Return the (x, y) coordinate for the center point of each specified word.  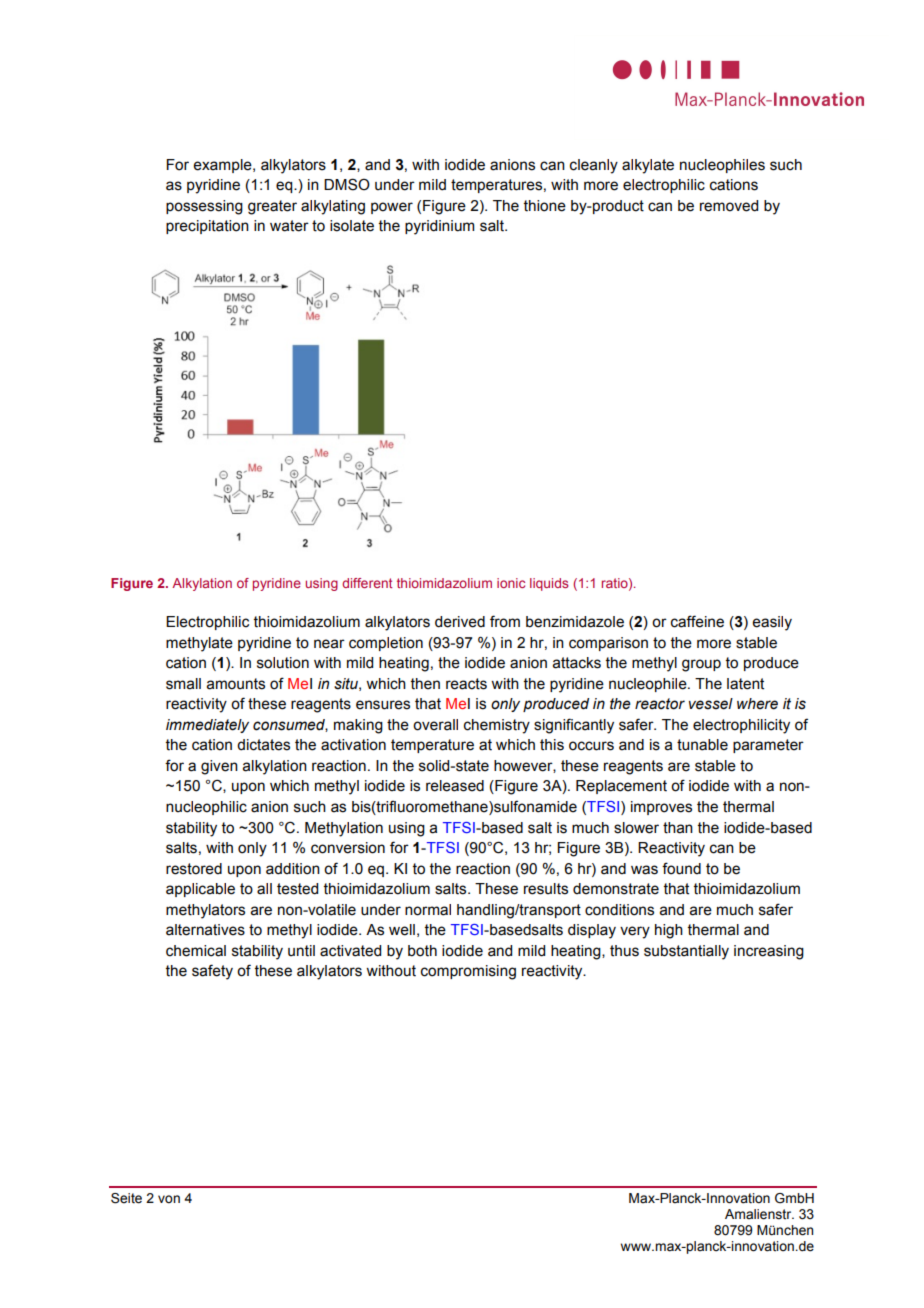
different (367, 583)
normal (428, 910)
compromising (468, 972)
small (183, 684)
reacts (466, 684)
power (392, 208)
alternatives (205, 930)
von (169, 1199)
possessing (204, 207)
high (669, 931)
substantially (686, 952)
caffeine (697, 621)
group (701, 665)
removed (729, 206)
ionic (511, 583)
